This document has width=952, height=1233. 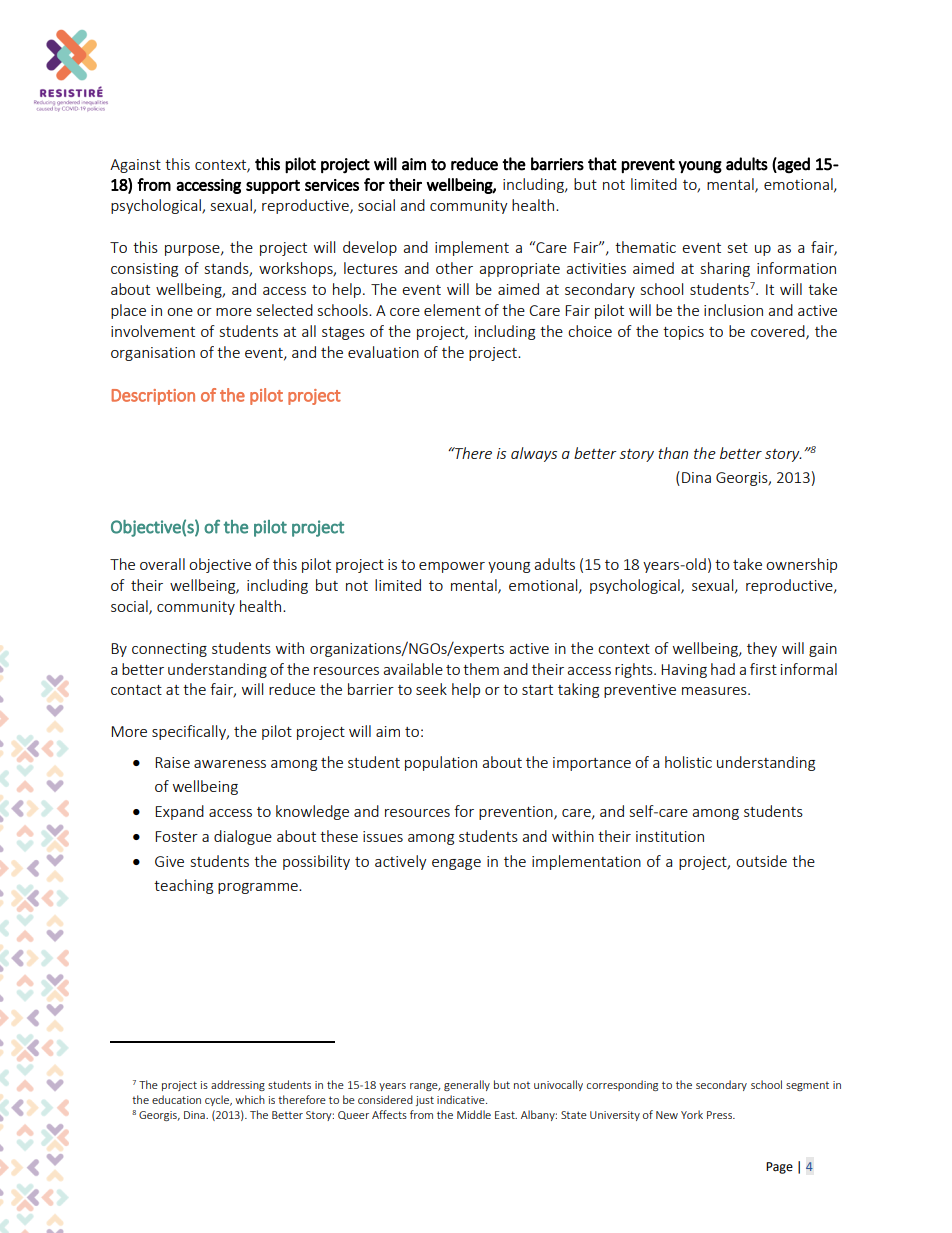 I want to click on had, so click(x=723, y=669).
